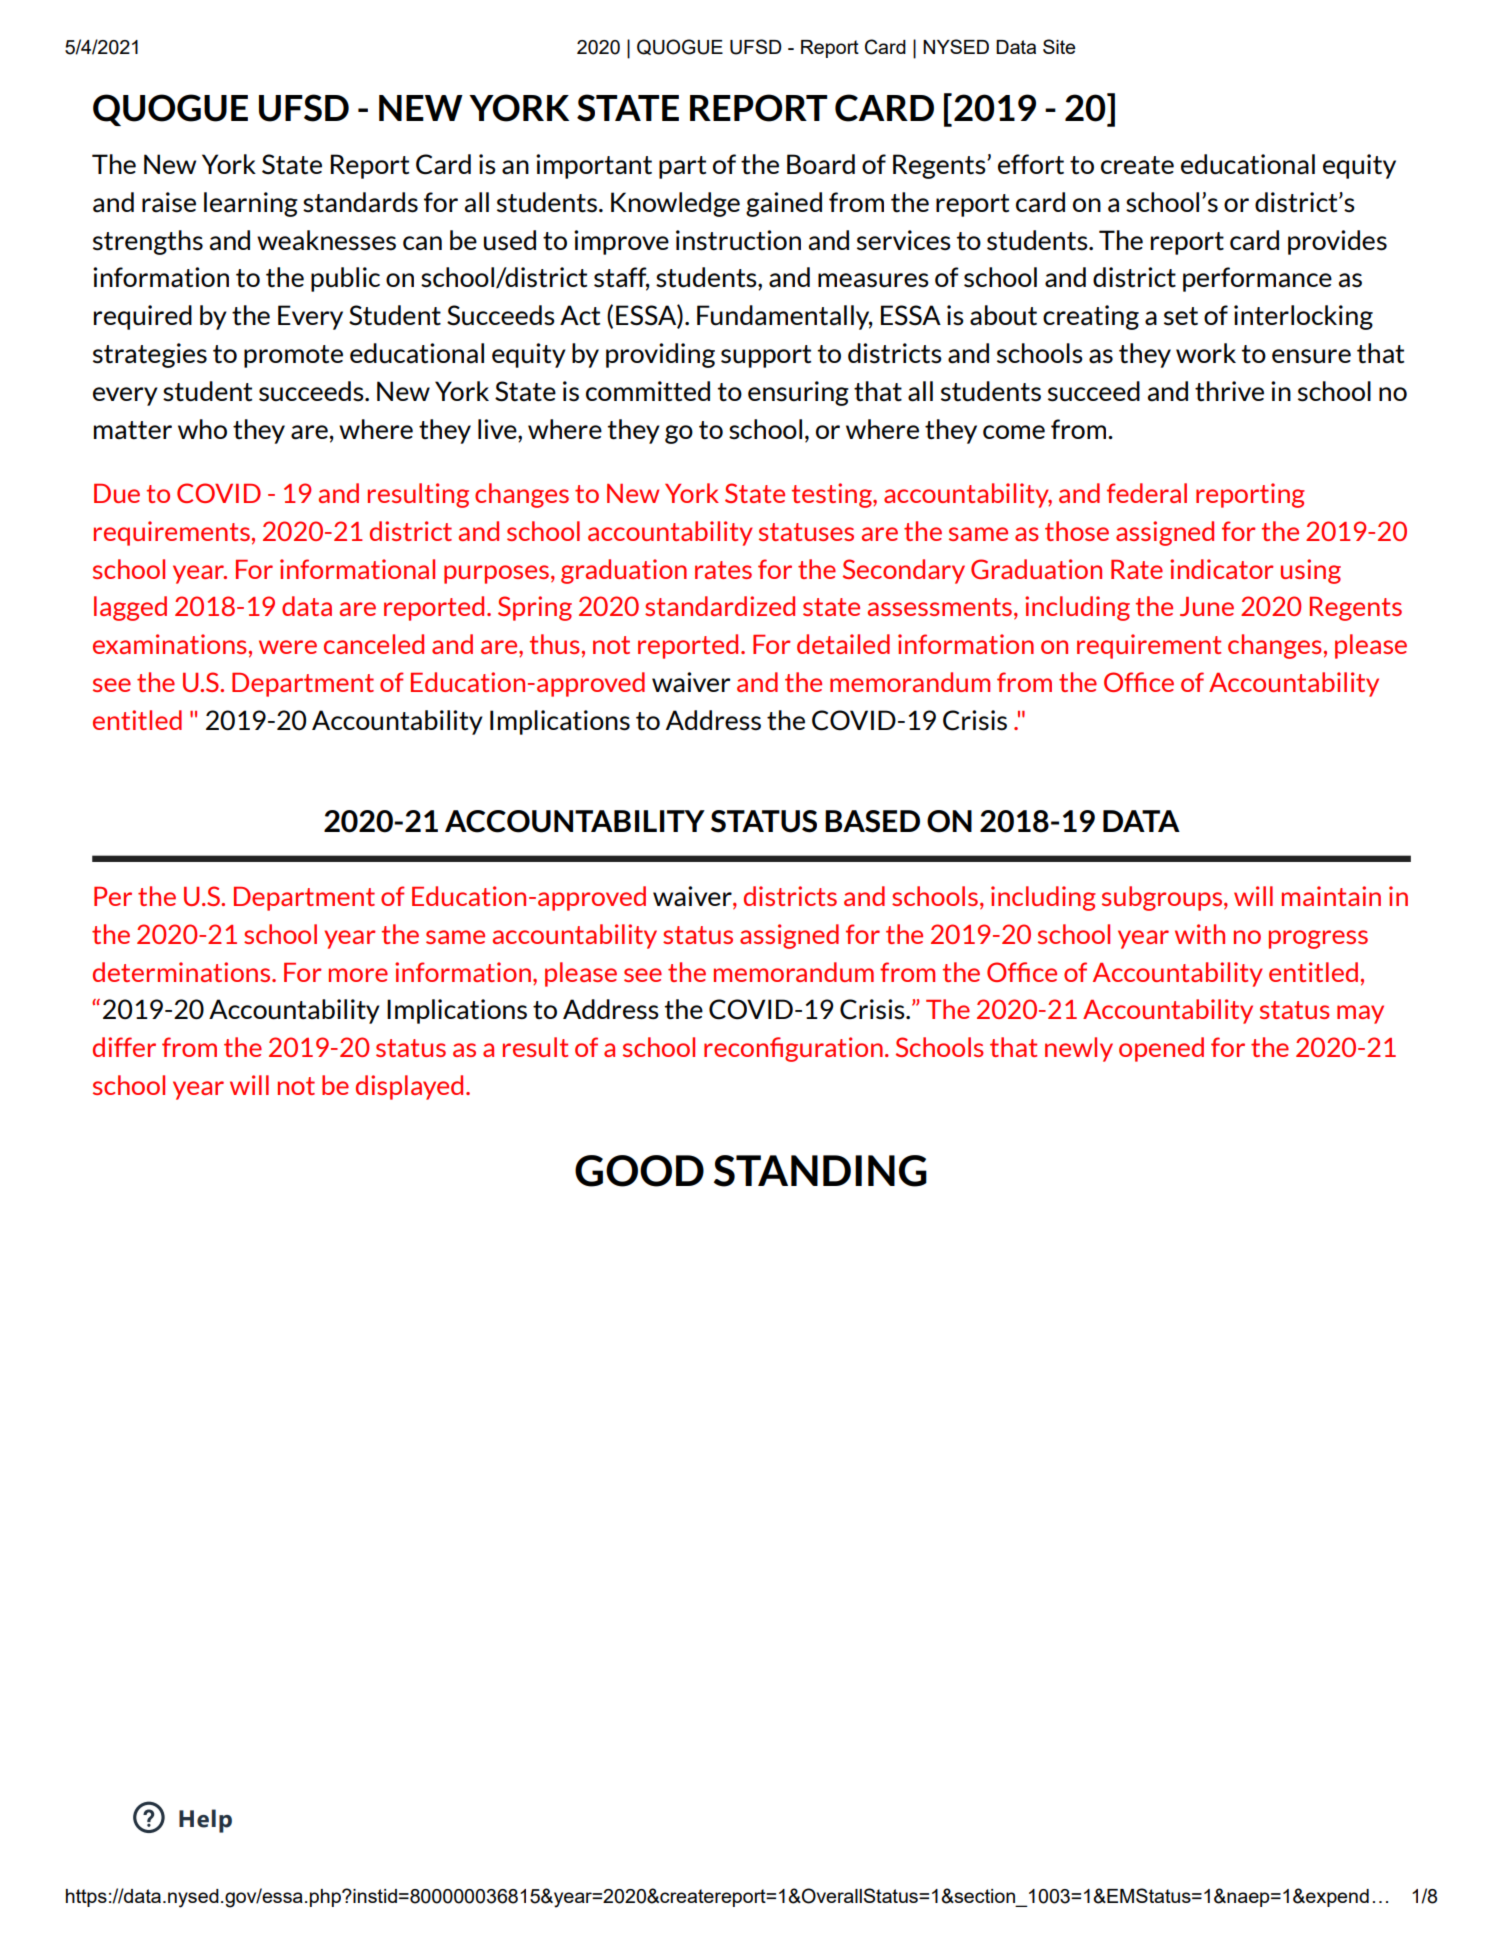 The image size is (1503, 1945). I want to click on opened, so click(1161, 1049).
